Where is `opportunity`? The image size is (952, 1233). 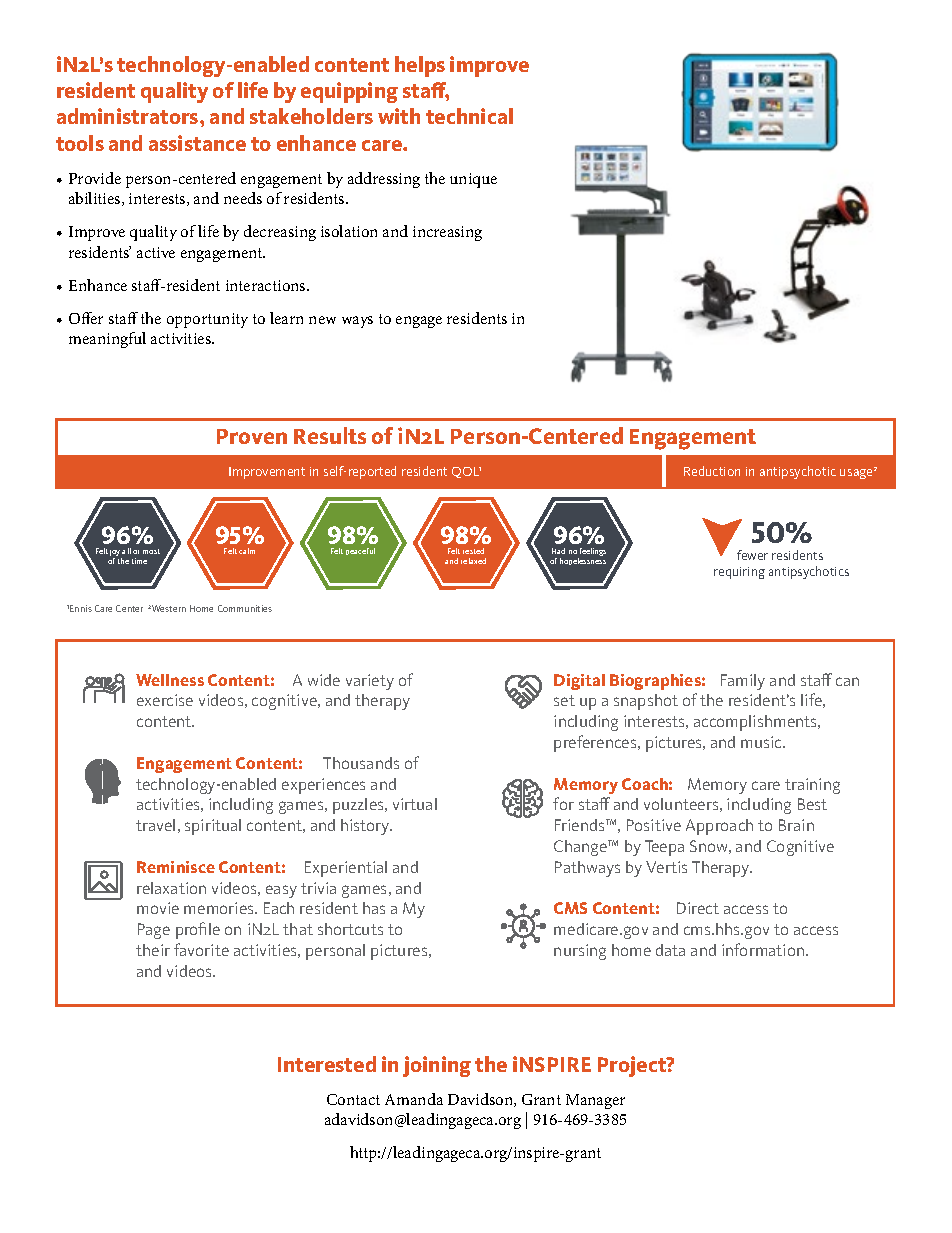 opportunity is located at coordinates (207, 320).
